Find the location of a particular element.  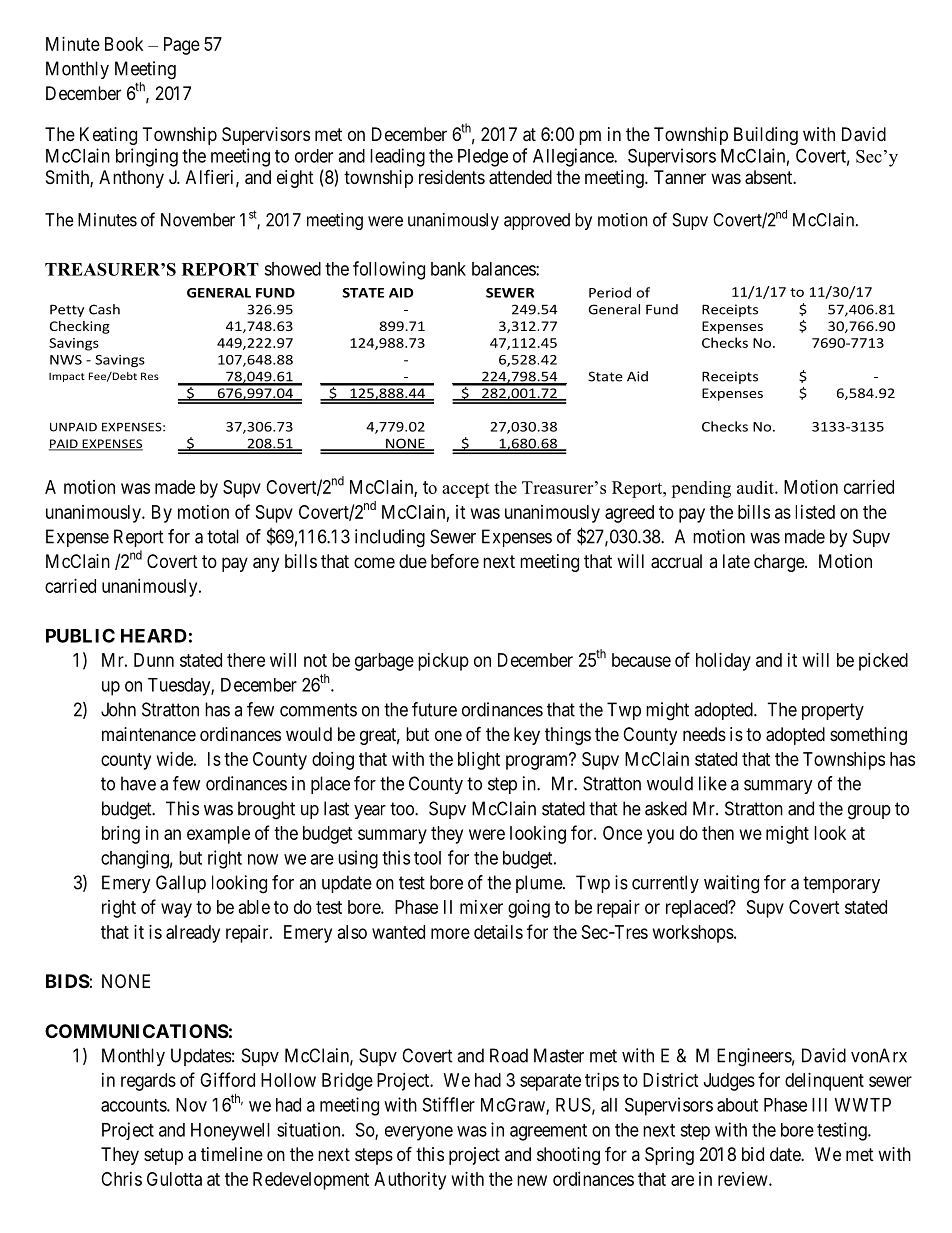

everyone is located at coordinates (419, 1133).
